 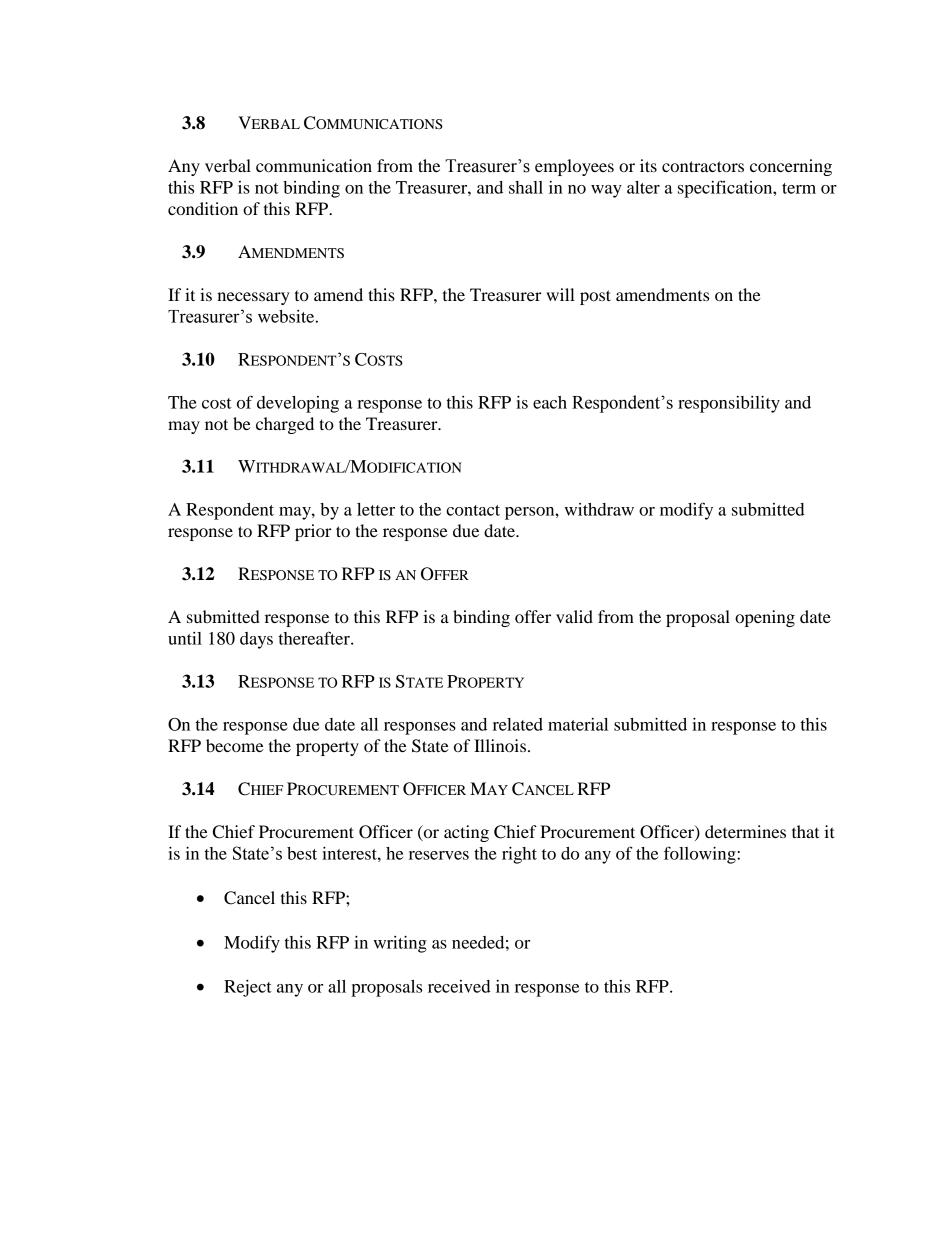 I want to click on prior, so click(x=313, y=532).
